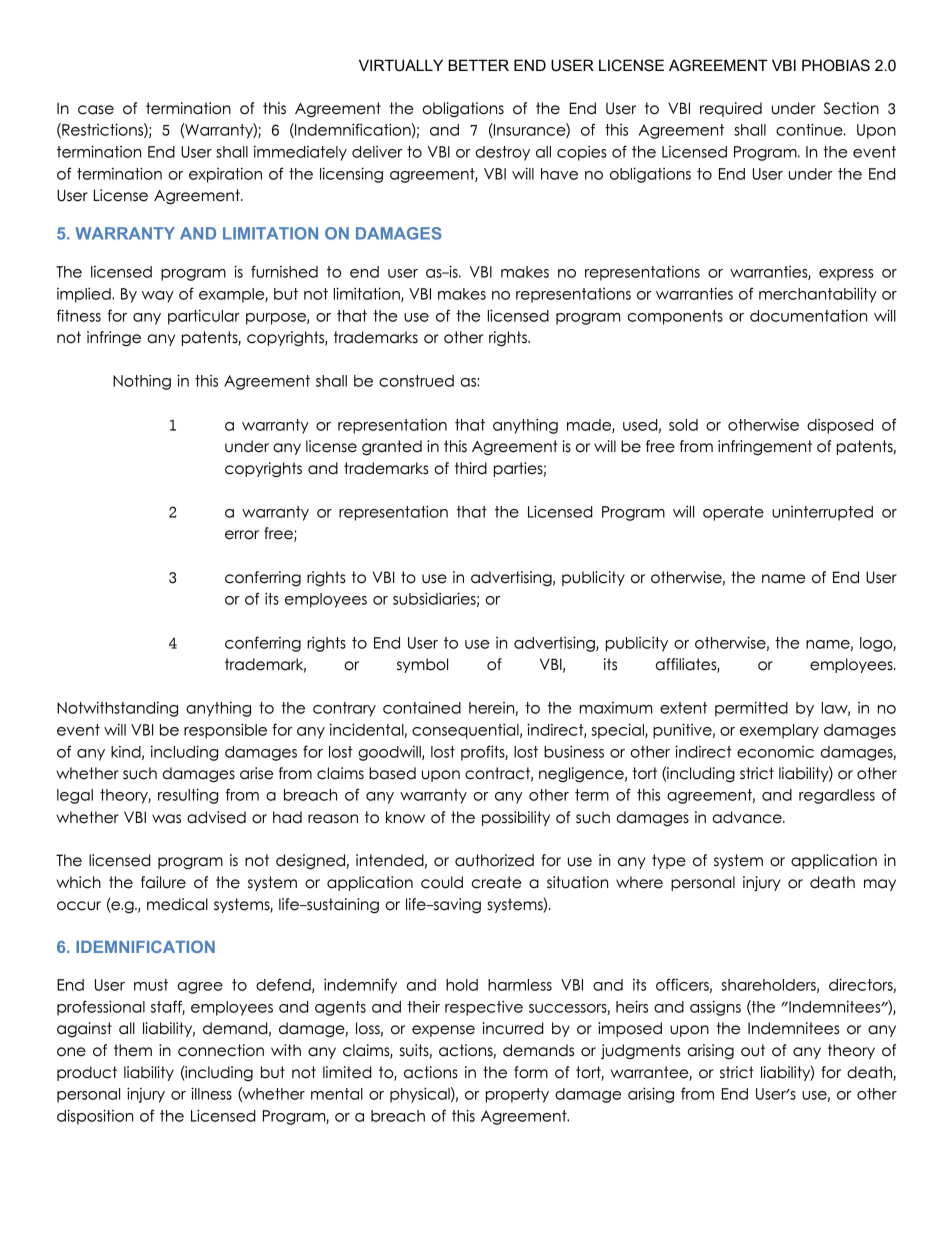  What do you see at coordinates (840, 426) in the screenshot?
I see `disposed` at bounding box center [840, 426].
